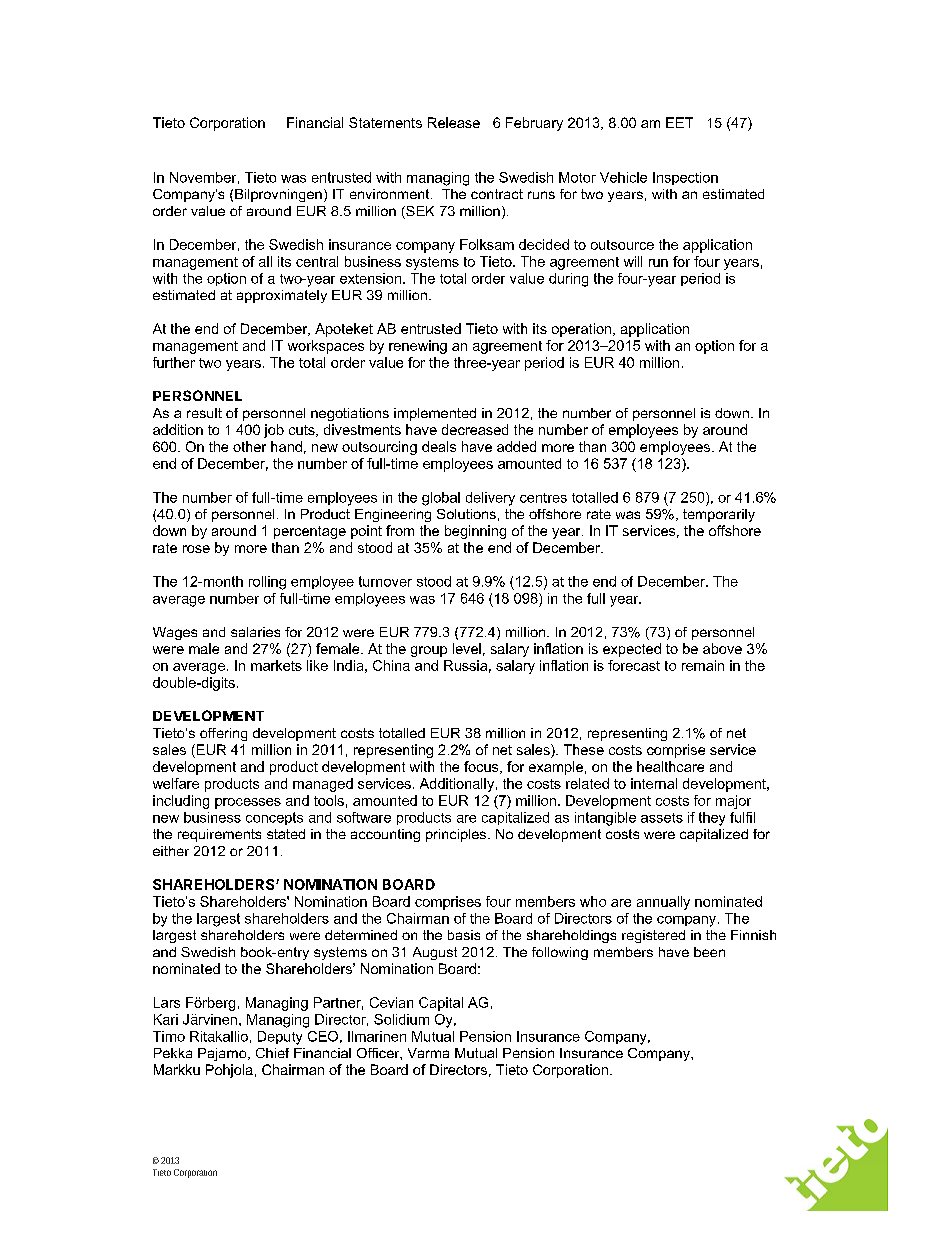 The width and height of the document is (952, 1233). What do you see at coordinates (454, 122) in the document?
I see `Release` at bounding box center [454, 122].
